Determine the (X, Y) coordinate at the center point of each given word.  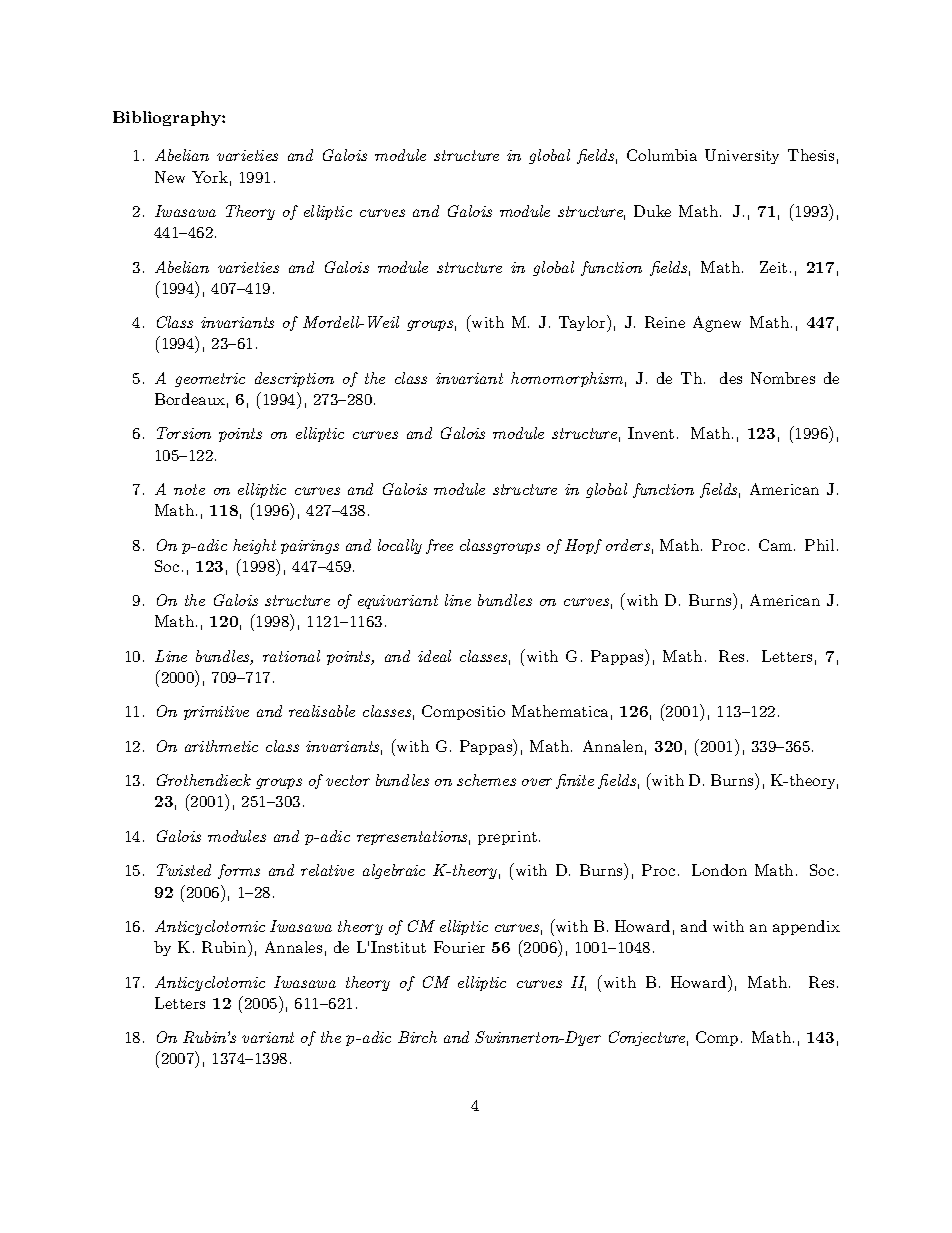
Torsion (184, 433)
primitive (216, 713)
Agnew (717, 324)
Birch (417, 1037)
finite (575, 781)
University (742, 156)
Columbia (662, 155)
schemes (486, 780)
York (210, 177)
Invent (651, 433)
